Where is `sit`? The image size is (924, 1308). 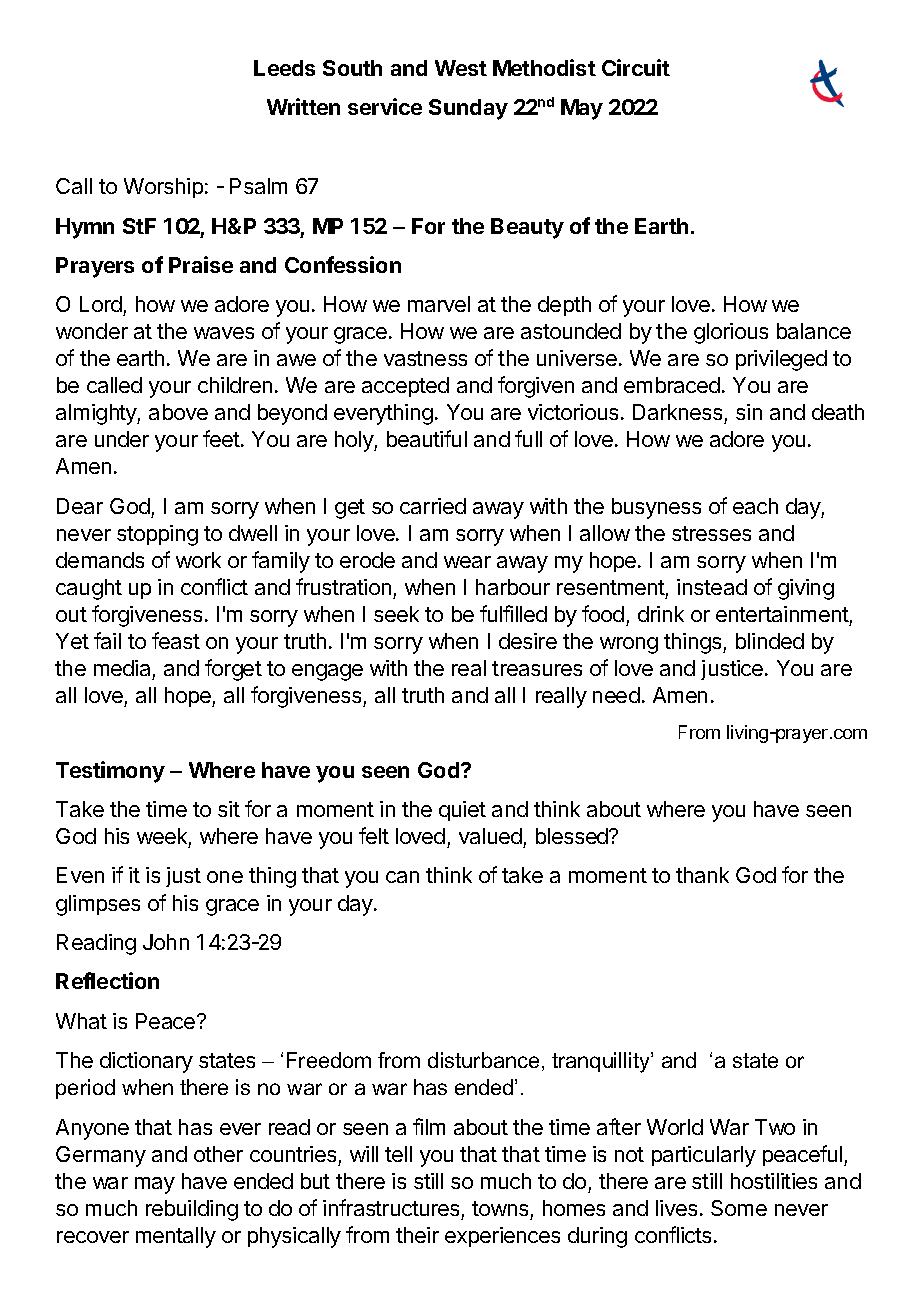
sit is located at coordinates (229, 809).
